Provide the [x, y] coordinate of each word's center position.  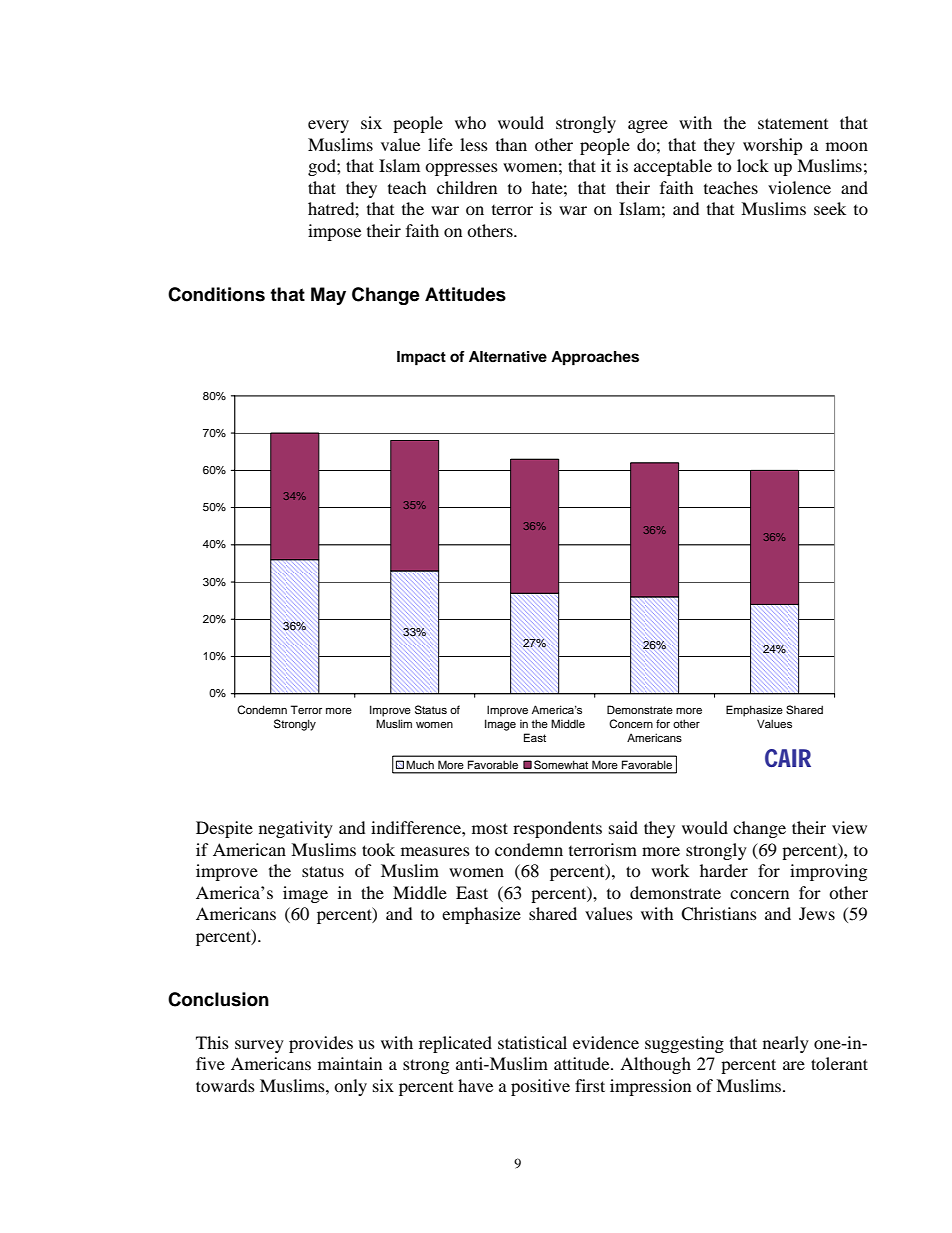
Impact [421, 358]
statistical [532, 1042]
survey [259, 1046]
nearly [786, 1044]
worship [772, 146]
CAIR [788, 758]
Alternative [508, 357]
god [323, 167]
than [511, 144]
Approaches [595, 358]
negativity [296, 829]
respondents [557, 829]
